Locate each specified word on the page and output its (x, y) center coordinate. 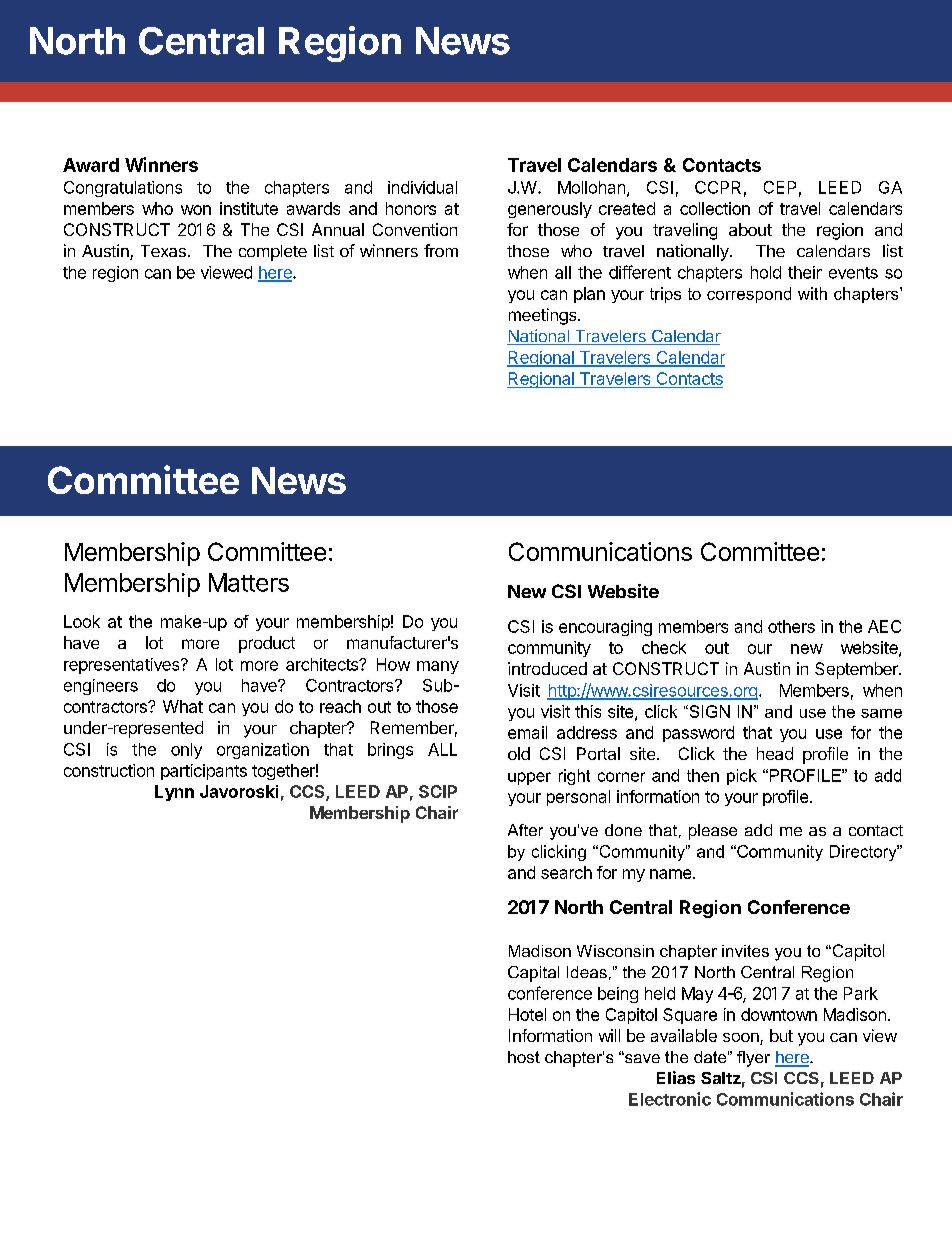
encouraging (605, 628)
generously (550, 210)
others (791, 626)
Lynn (174, 793)
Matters (249, 582)
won (196, 210)
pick (742, 777)
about (750, 229)
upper (529, 778)
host (524, 1057)
